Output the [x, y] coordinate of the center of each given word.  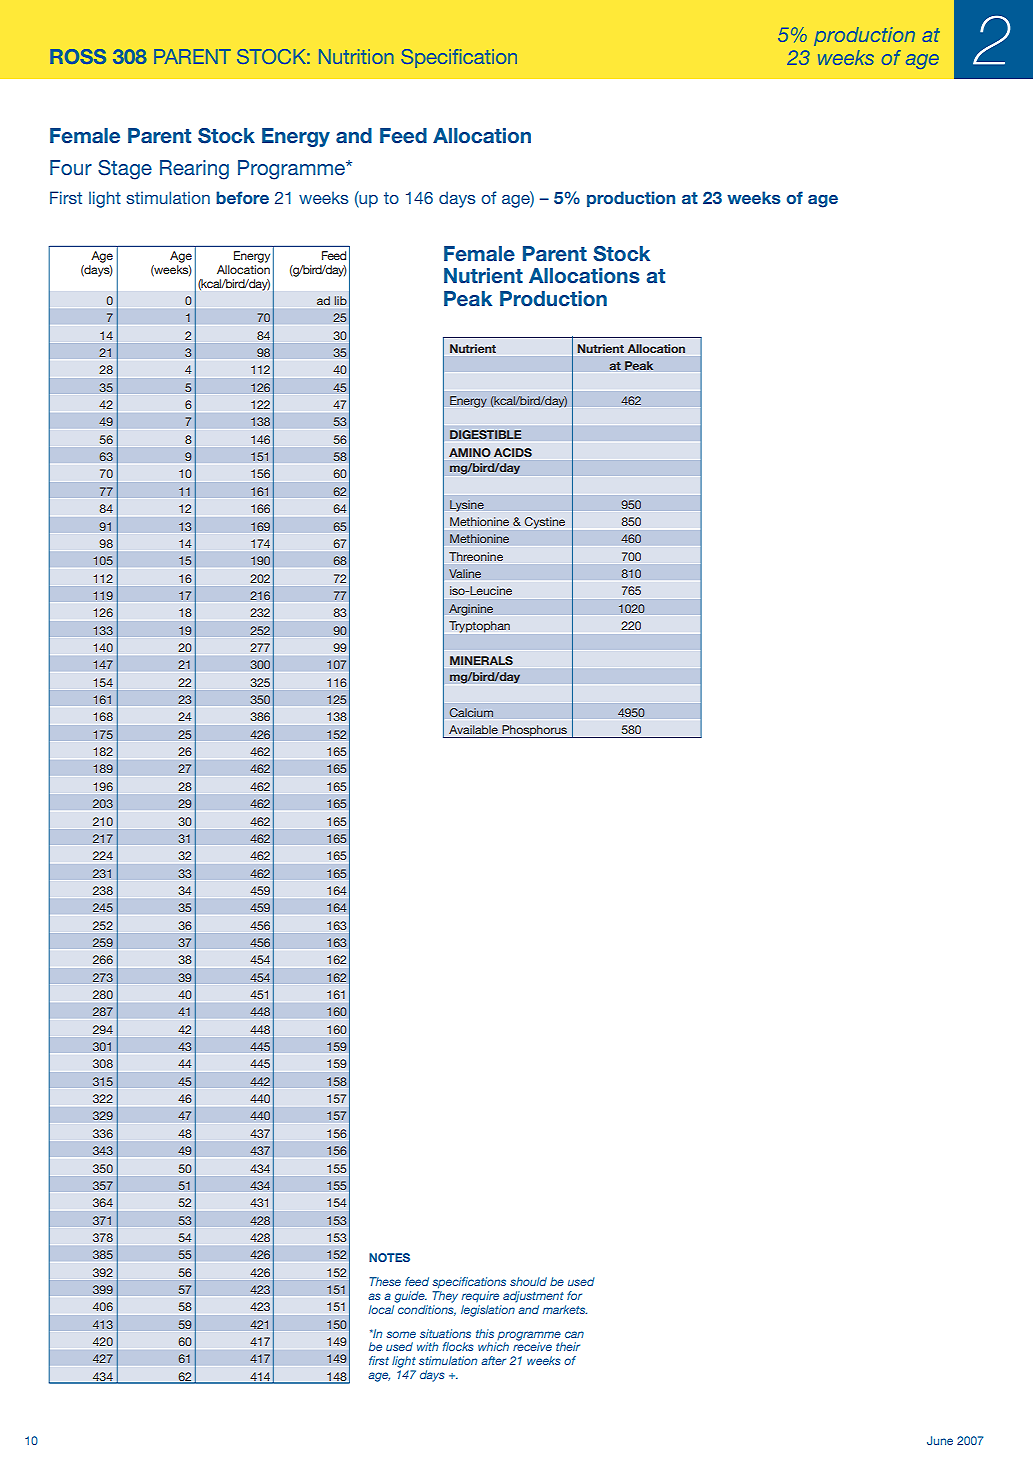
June [940, 1440]
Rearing [194, 170]
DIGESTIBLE [485, 434]
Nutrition [356, 56]
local [381, 1309]
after [493, 1360]
